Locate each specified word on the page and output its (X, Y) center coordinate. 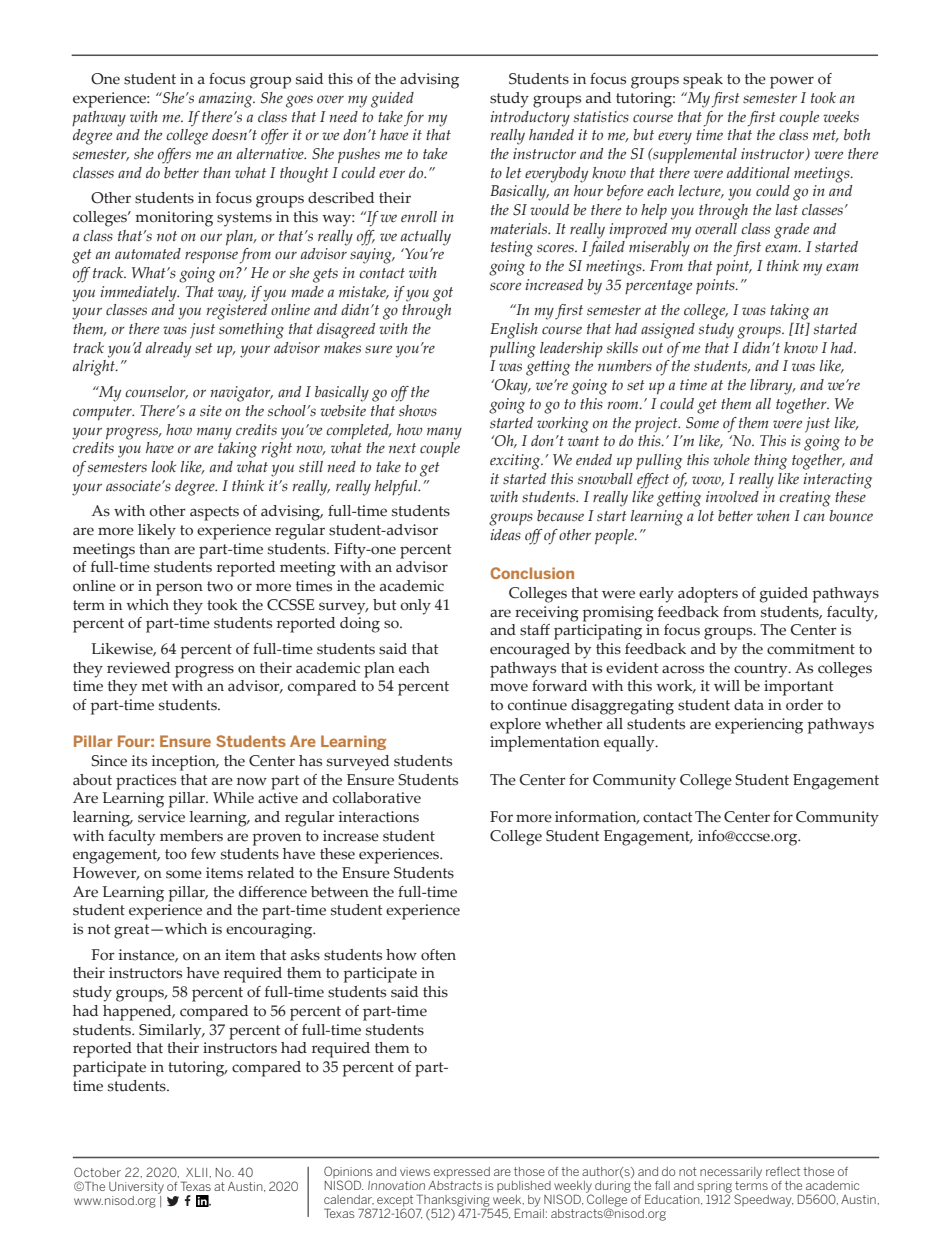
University (136, 1188)
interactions (379, 817)
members (191, 836)
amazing (227, 100)
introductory (530, 119)
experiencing (759, 726)
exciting (516, 462)
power (792, 82)
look (164, 466)
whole (732, 460)
